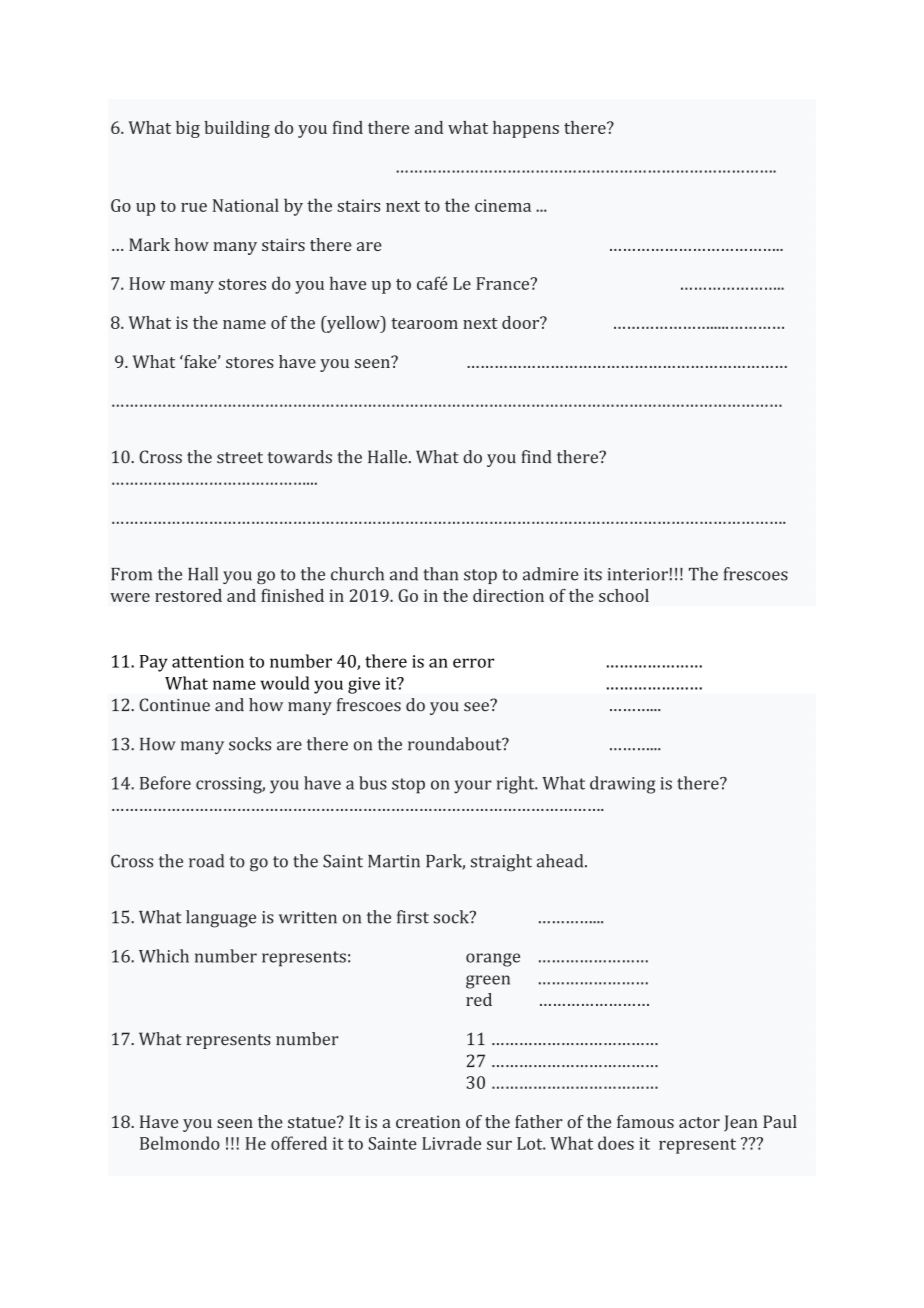 The image size is (924, 1308). What do you see at coordinates (637, 574) in the document?
I see `interior` at bounding box center [637, 574].
